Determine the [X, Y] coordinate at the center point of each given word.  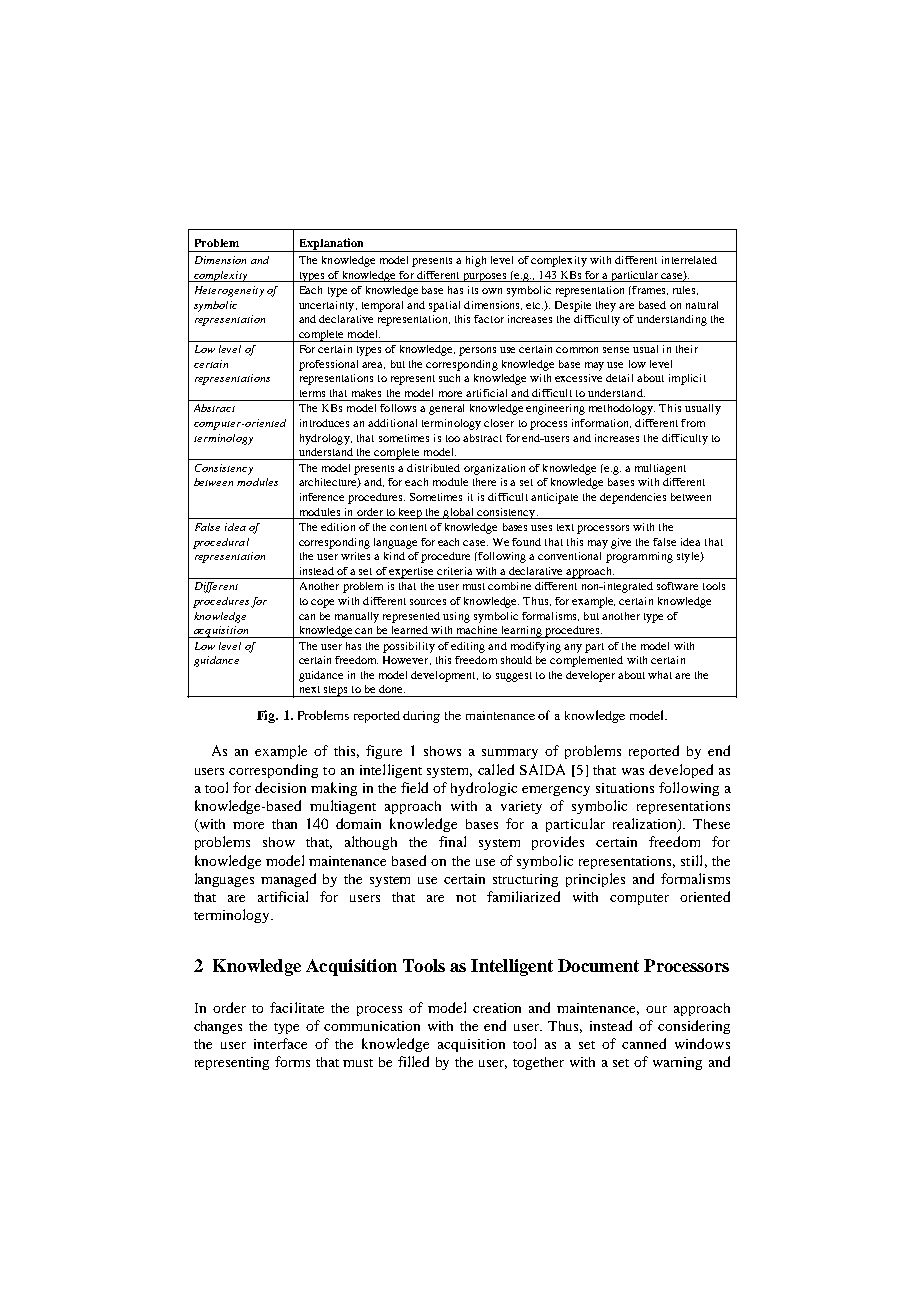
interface [280, 1043]
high [476, 261]
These [711, 824]
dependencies [633, 498]
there [484, 482]
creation [497, 1008]
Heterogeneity [229, 291]
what [660, 675]
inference [322, 497]
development [444, 676]
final [452, 841]
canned [644, 1043]
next [310, 689]
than [284, 824]
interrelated [689, 260]
